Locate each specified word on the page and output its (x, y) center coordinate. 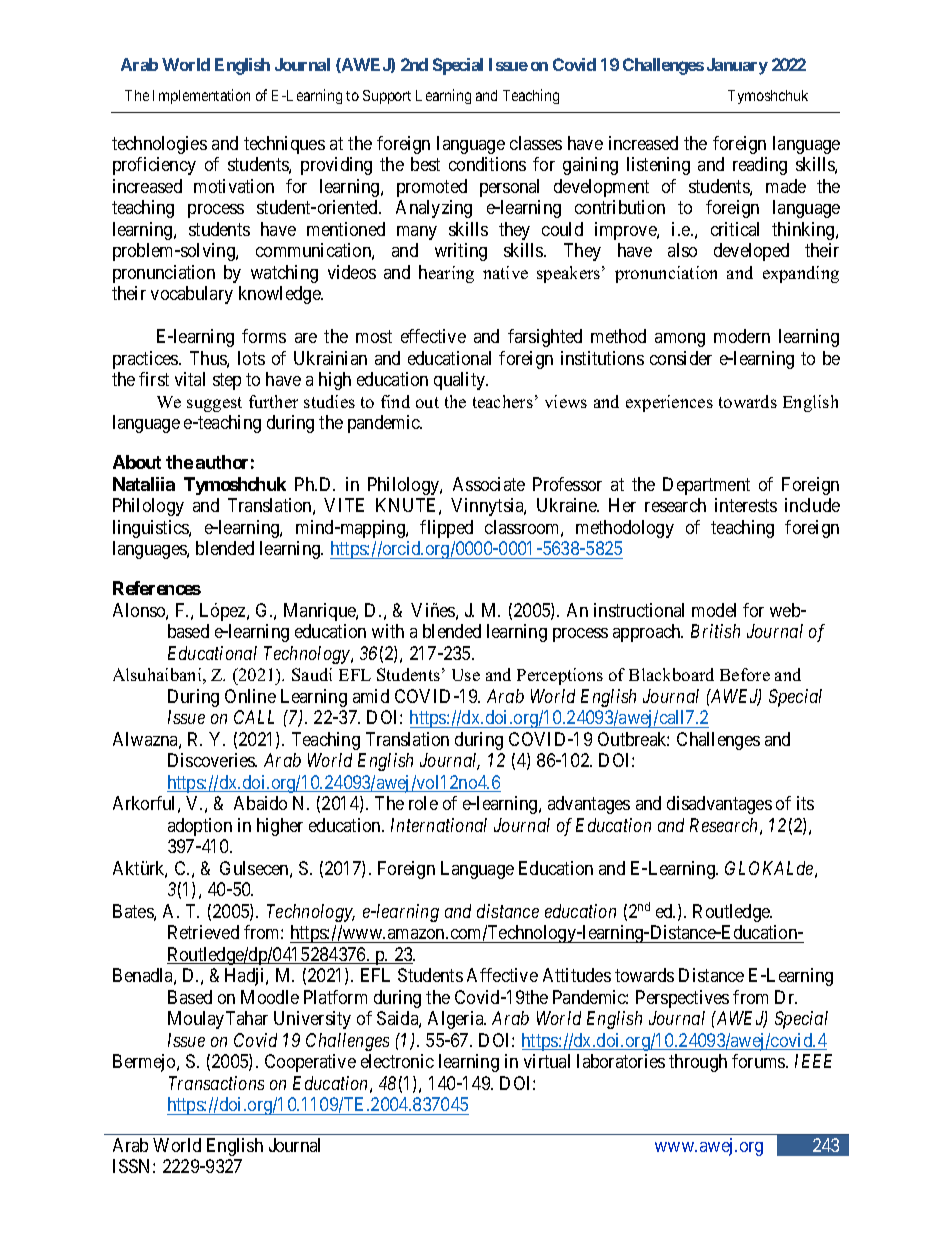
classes (536, 143)
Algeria (457, 1020)
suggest (214, 404)
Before (745, 674)
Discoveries (212, 760)
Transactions (216, 1083)
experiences (669, 403)
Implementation (201, 96)
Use (466, 675)
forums (759, 1061)
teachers (503, 401)
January (737, 66)
